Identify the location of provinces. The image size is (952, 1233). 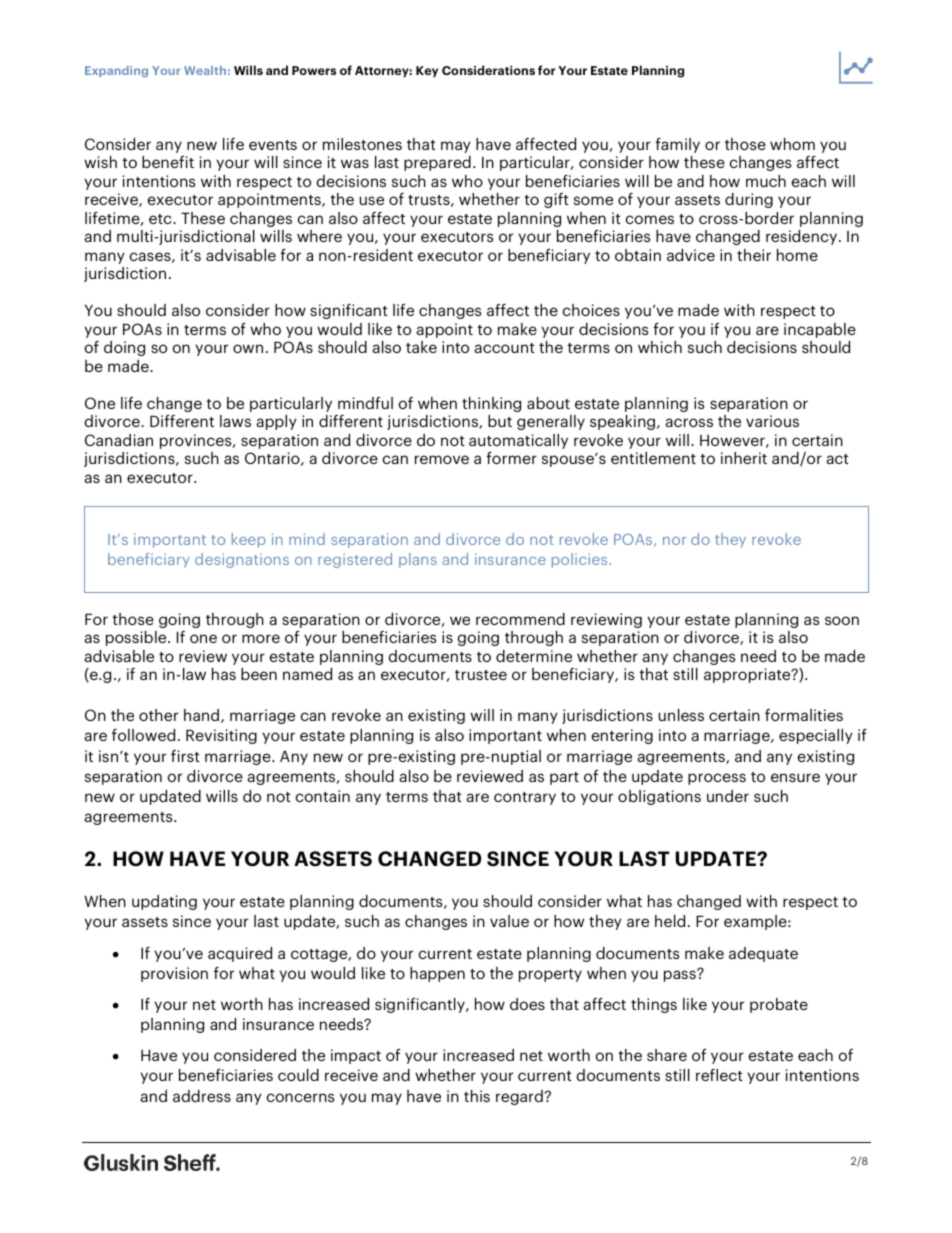
(197, 441).
